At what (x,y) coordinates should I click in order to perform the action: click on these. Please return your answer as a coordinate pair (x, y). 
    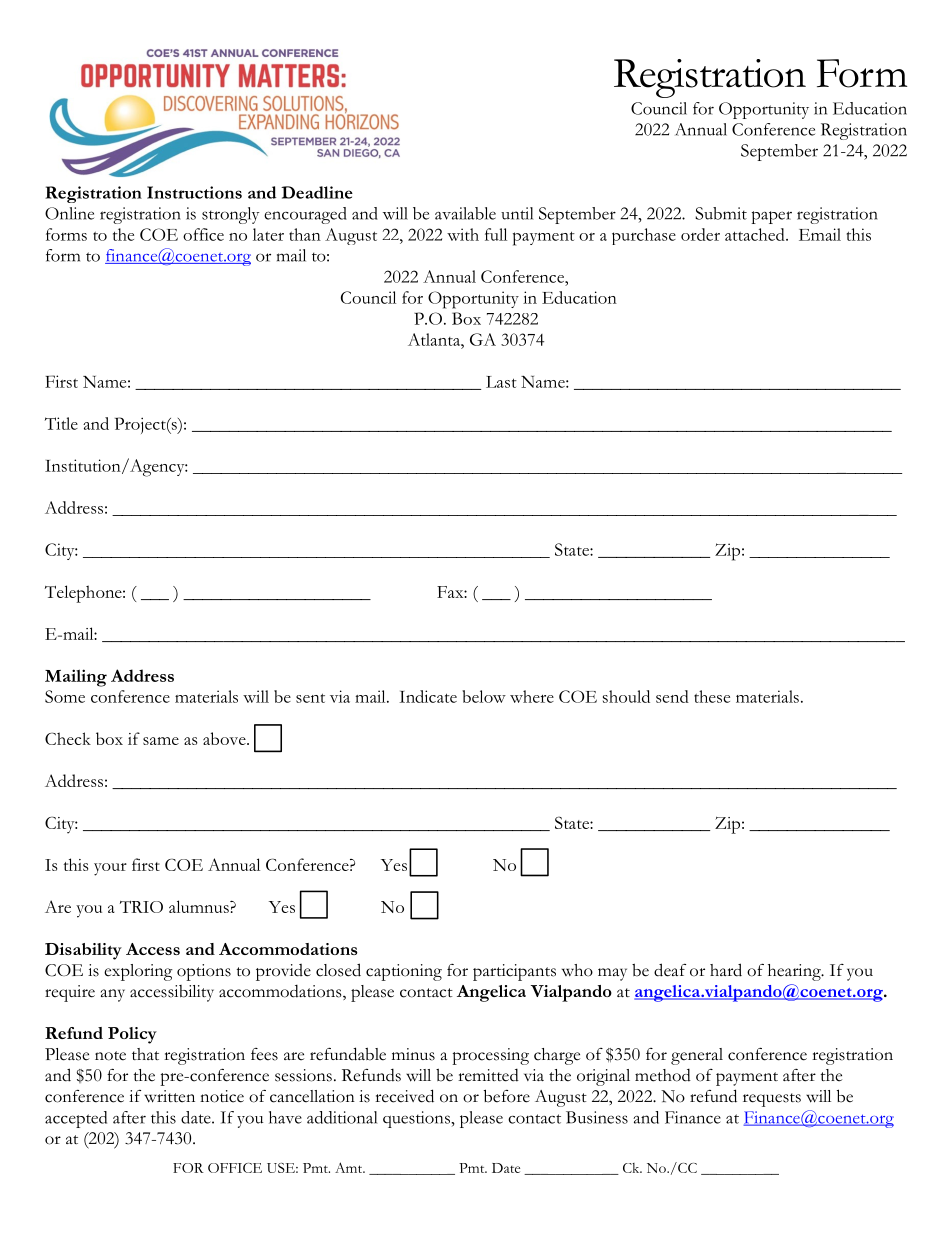
    Looking at the image, I should click on (712, 696).
